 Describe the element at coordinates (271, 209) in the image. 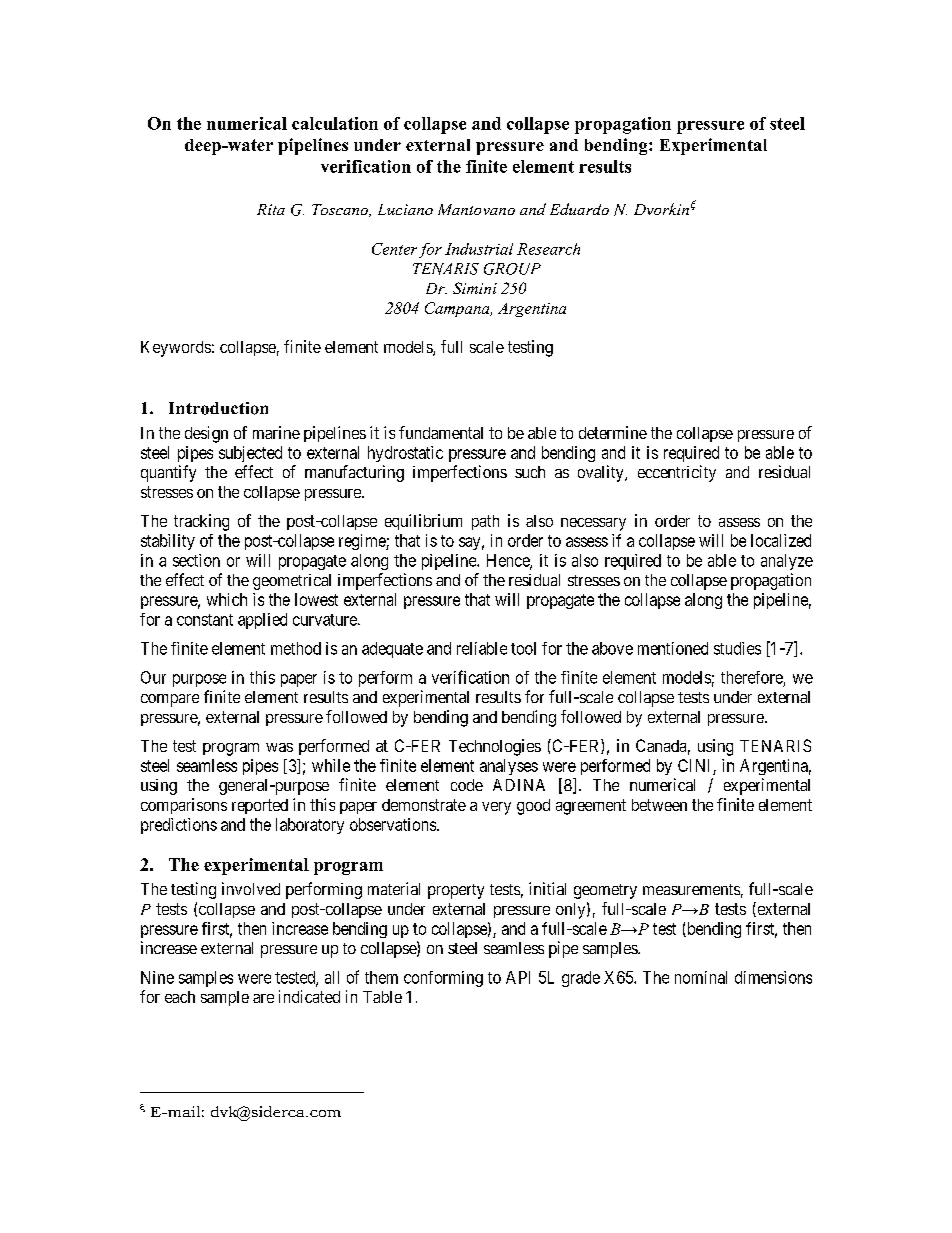

I see `Rita` at that location.
